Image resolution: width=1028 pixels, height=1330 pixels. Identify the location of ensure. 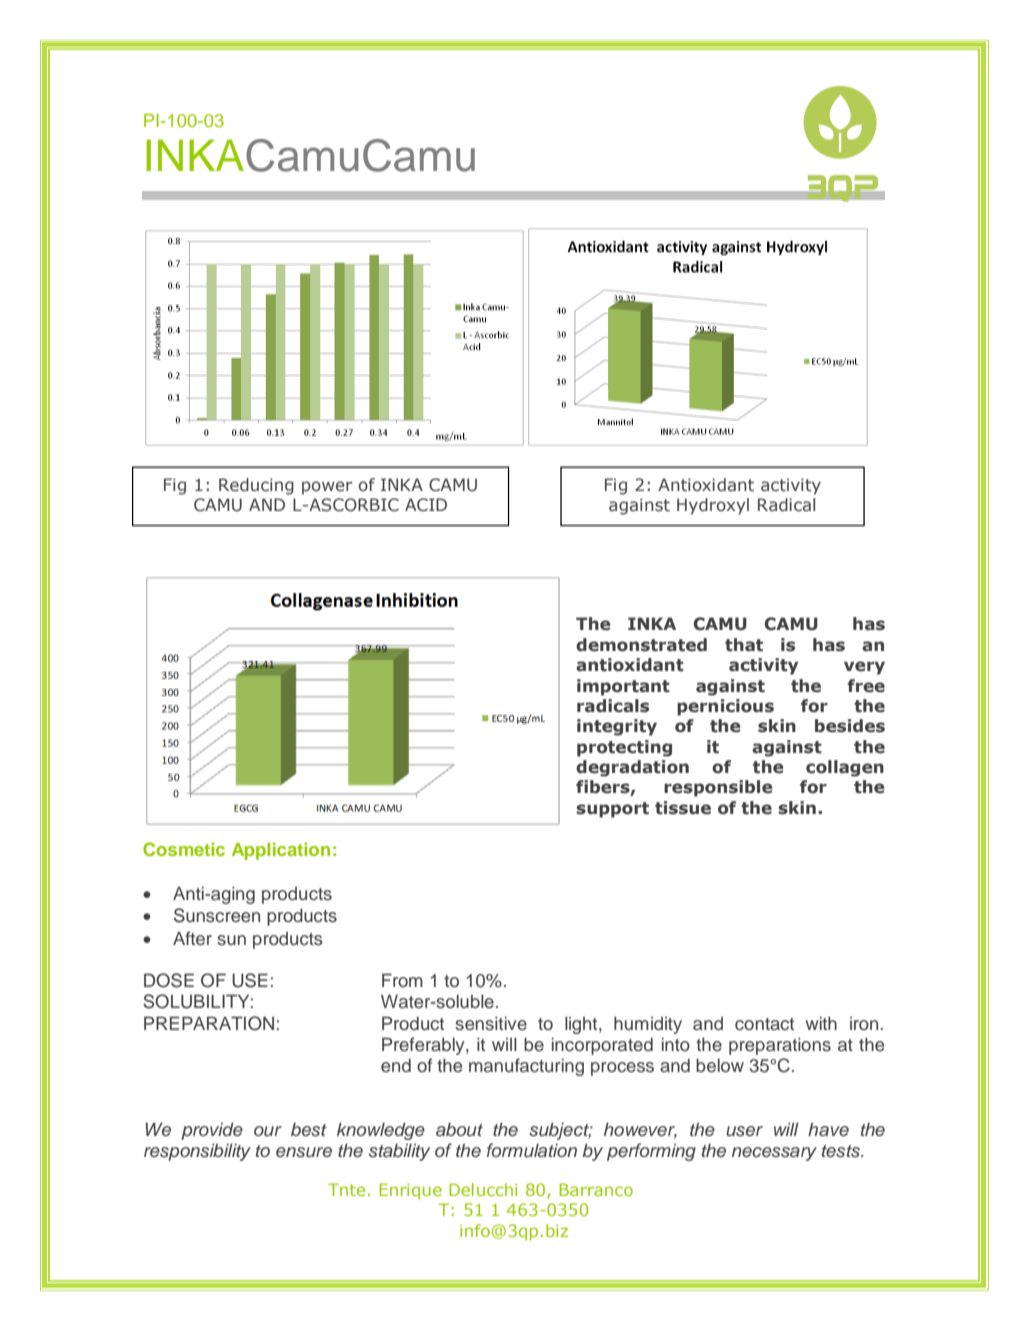
(304, 1152).
